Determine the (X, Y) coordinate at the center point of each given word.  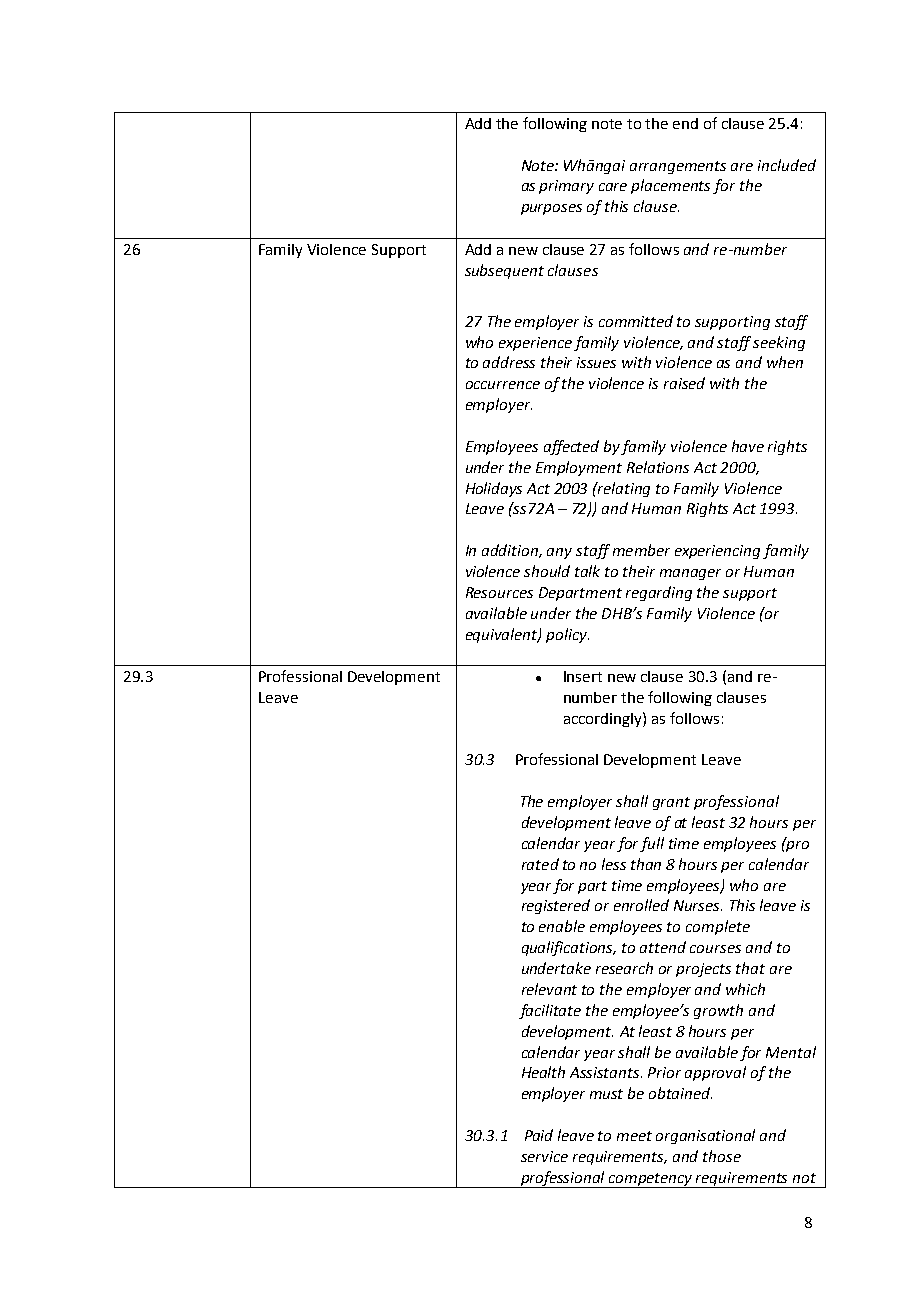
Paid (539, 1135)
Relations (658, 467)
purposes (551, 209)
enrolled (641, 905)
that (750, 968)
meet (634, 1136)
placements (670, 186)
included (787, 165)
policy (567, 635)
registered (556, 906)
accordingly (604, 719)
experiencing (717, 552)
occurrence (503, 385)
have (748, 446)
